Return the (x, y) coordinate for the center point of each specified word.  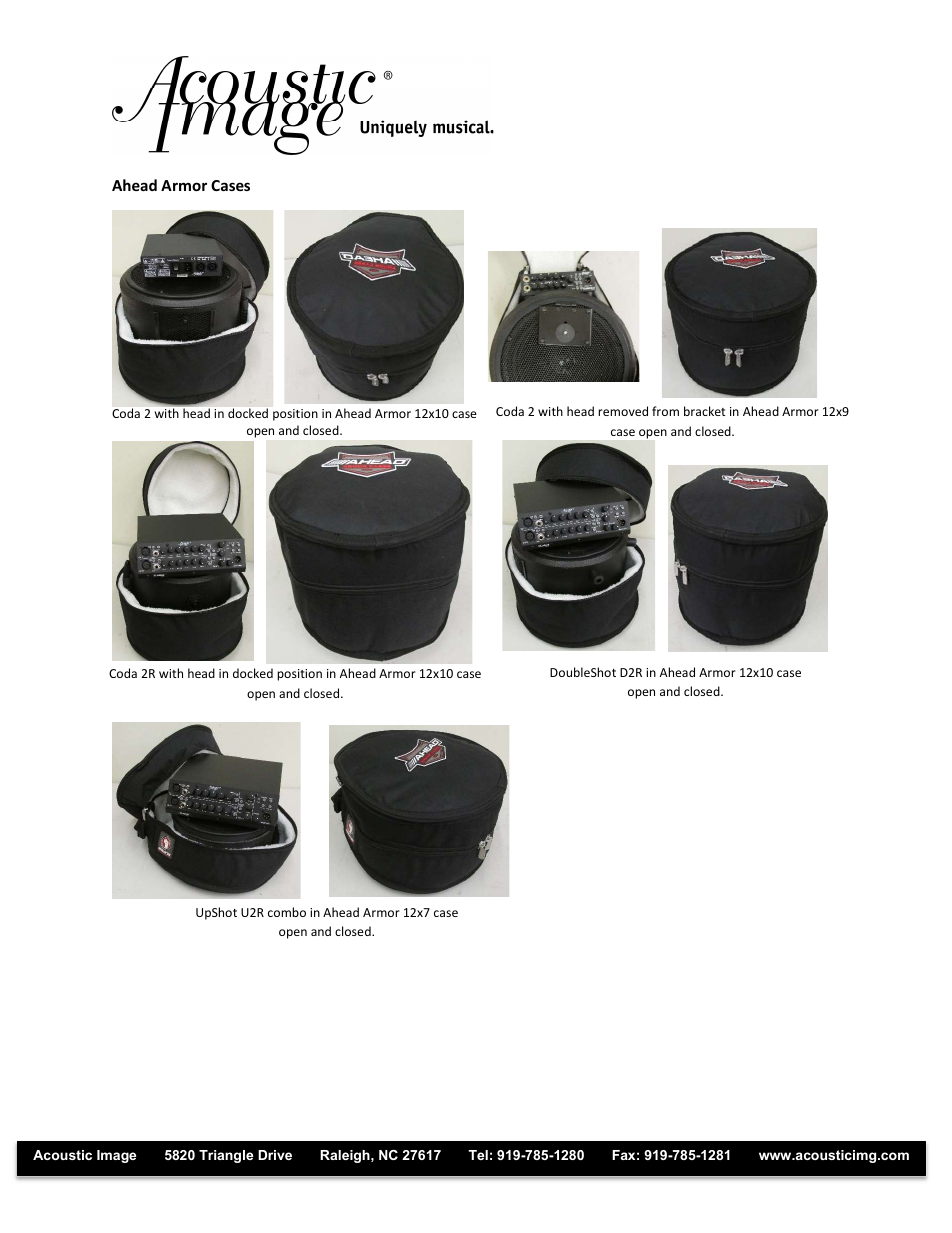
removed (623, 411)
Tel (478, 1155)
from (665, 411)
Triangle (226, 1156)
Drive (275, 1155)
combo (287, 912)
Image (116, 1156)
